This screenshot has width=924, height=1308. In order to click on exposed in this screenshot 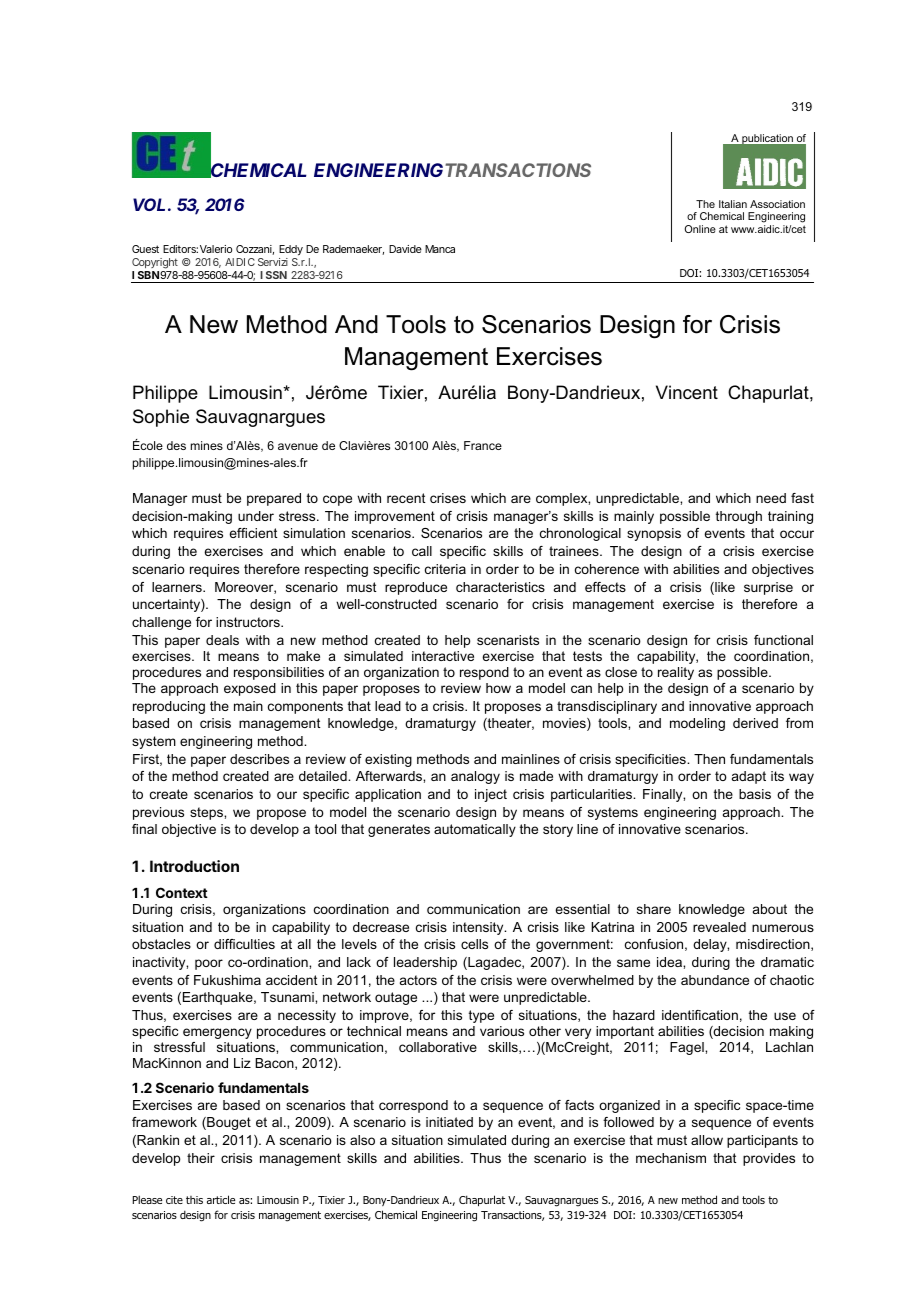, I will do `click(250, 689)`.
